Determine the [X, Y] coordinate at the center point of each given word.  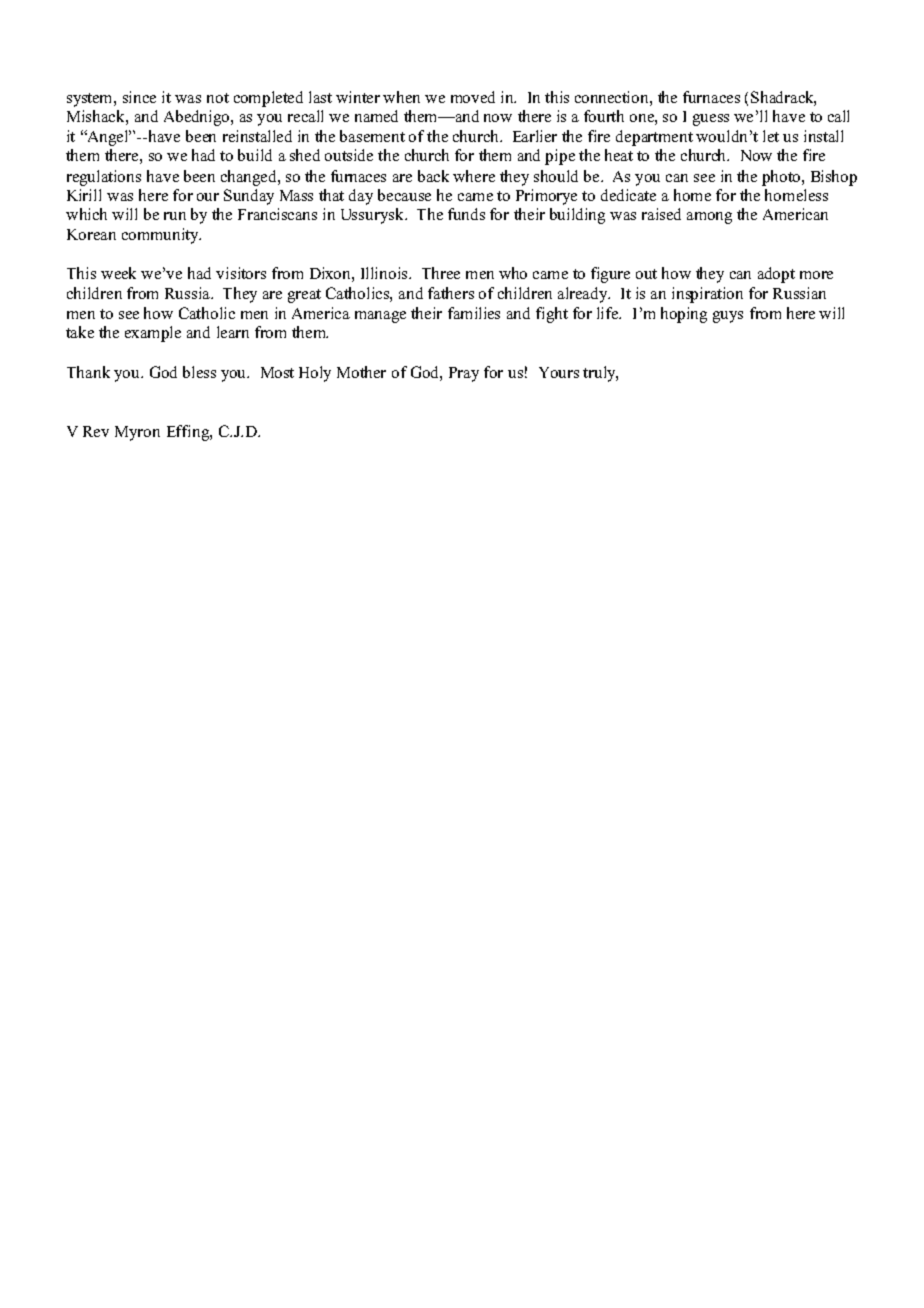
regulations [104, 178]
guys [728, 317]
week [118, 273]
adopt [776, 275]
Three [441, 273]
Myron [137, 433]
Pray [464, 374]
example [153, 334]
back [433, 176]
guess [711, 120]
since [139, 97]
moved [473, 97]
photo [782, 178]
